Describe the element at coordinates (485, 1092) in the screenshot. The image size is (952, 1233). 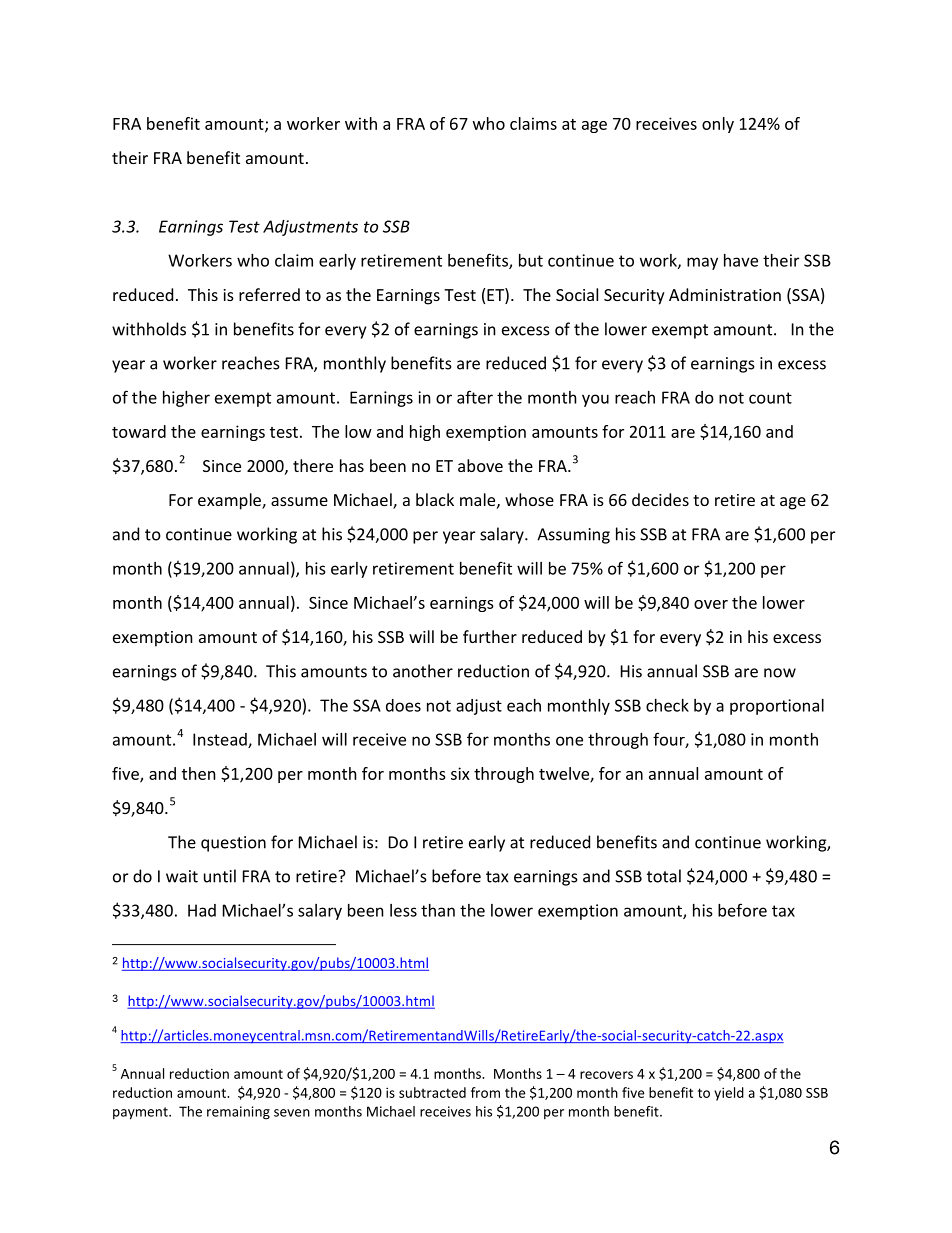
I see `from` at that location.
